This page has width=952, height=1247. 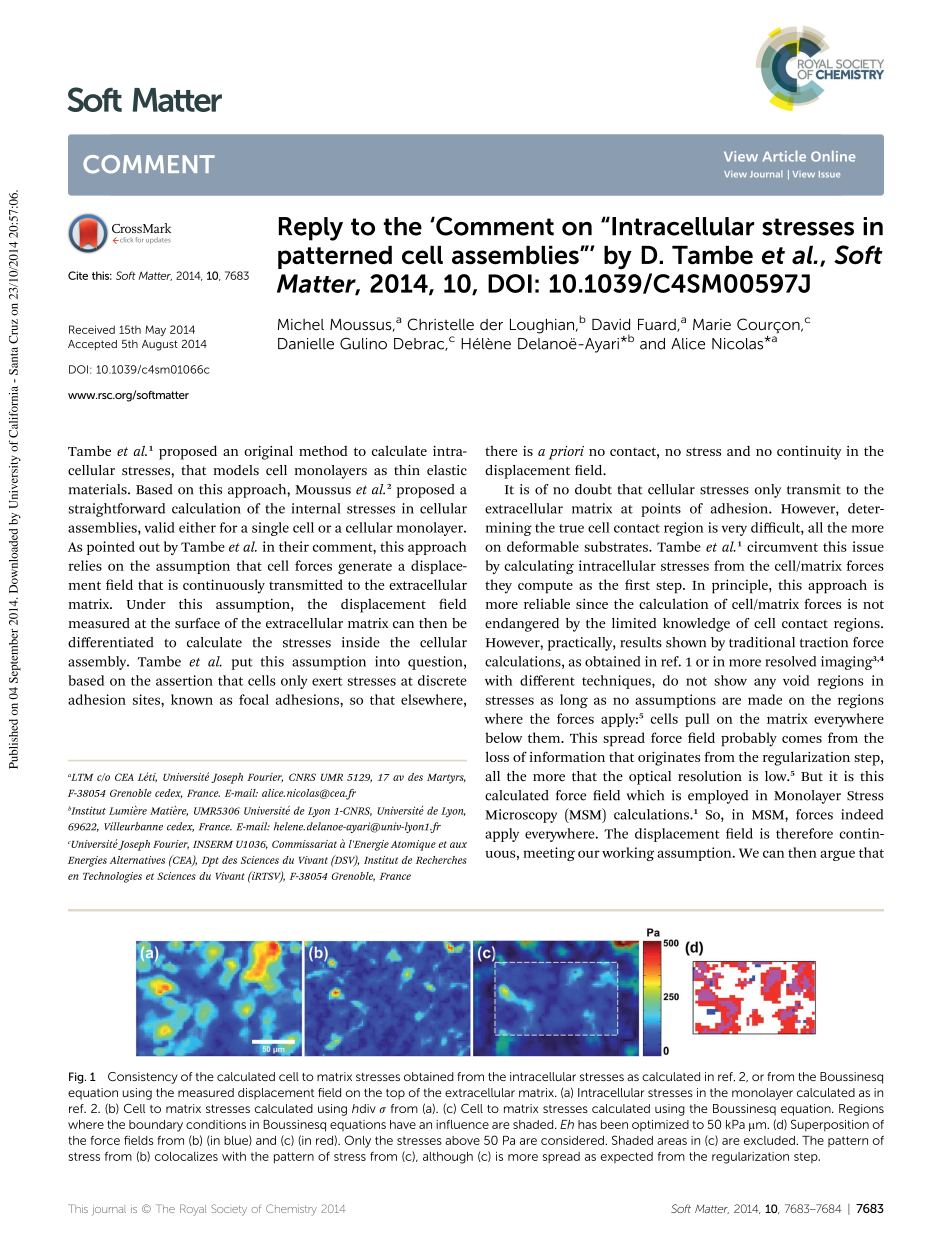 What do you see at coordinates (193, 1210) in the page?
I see `Royal` at bounding box center [193, 1210].
